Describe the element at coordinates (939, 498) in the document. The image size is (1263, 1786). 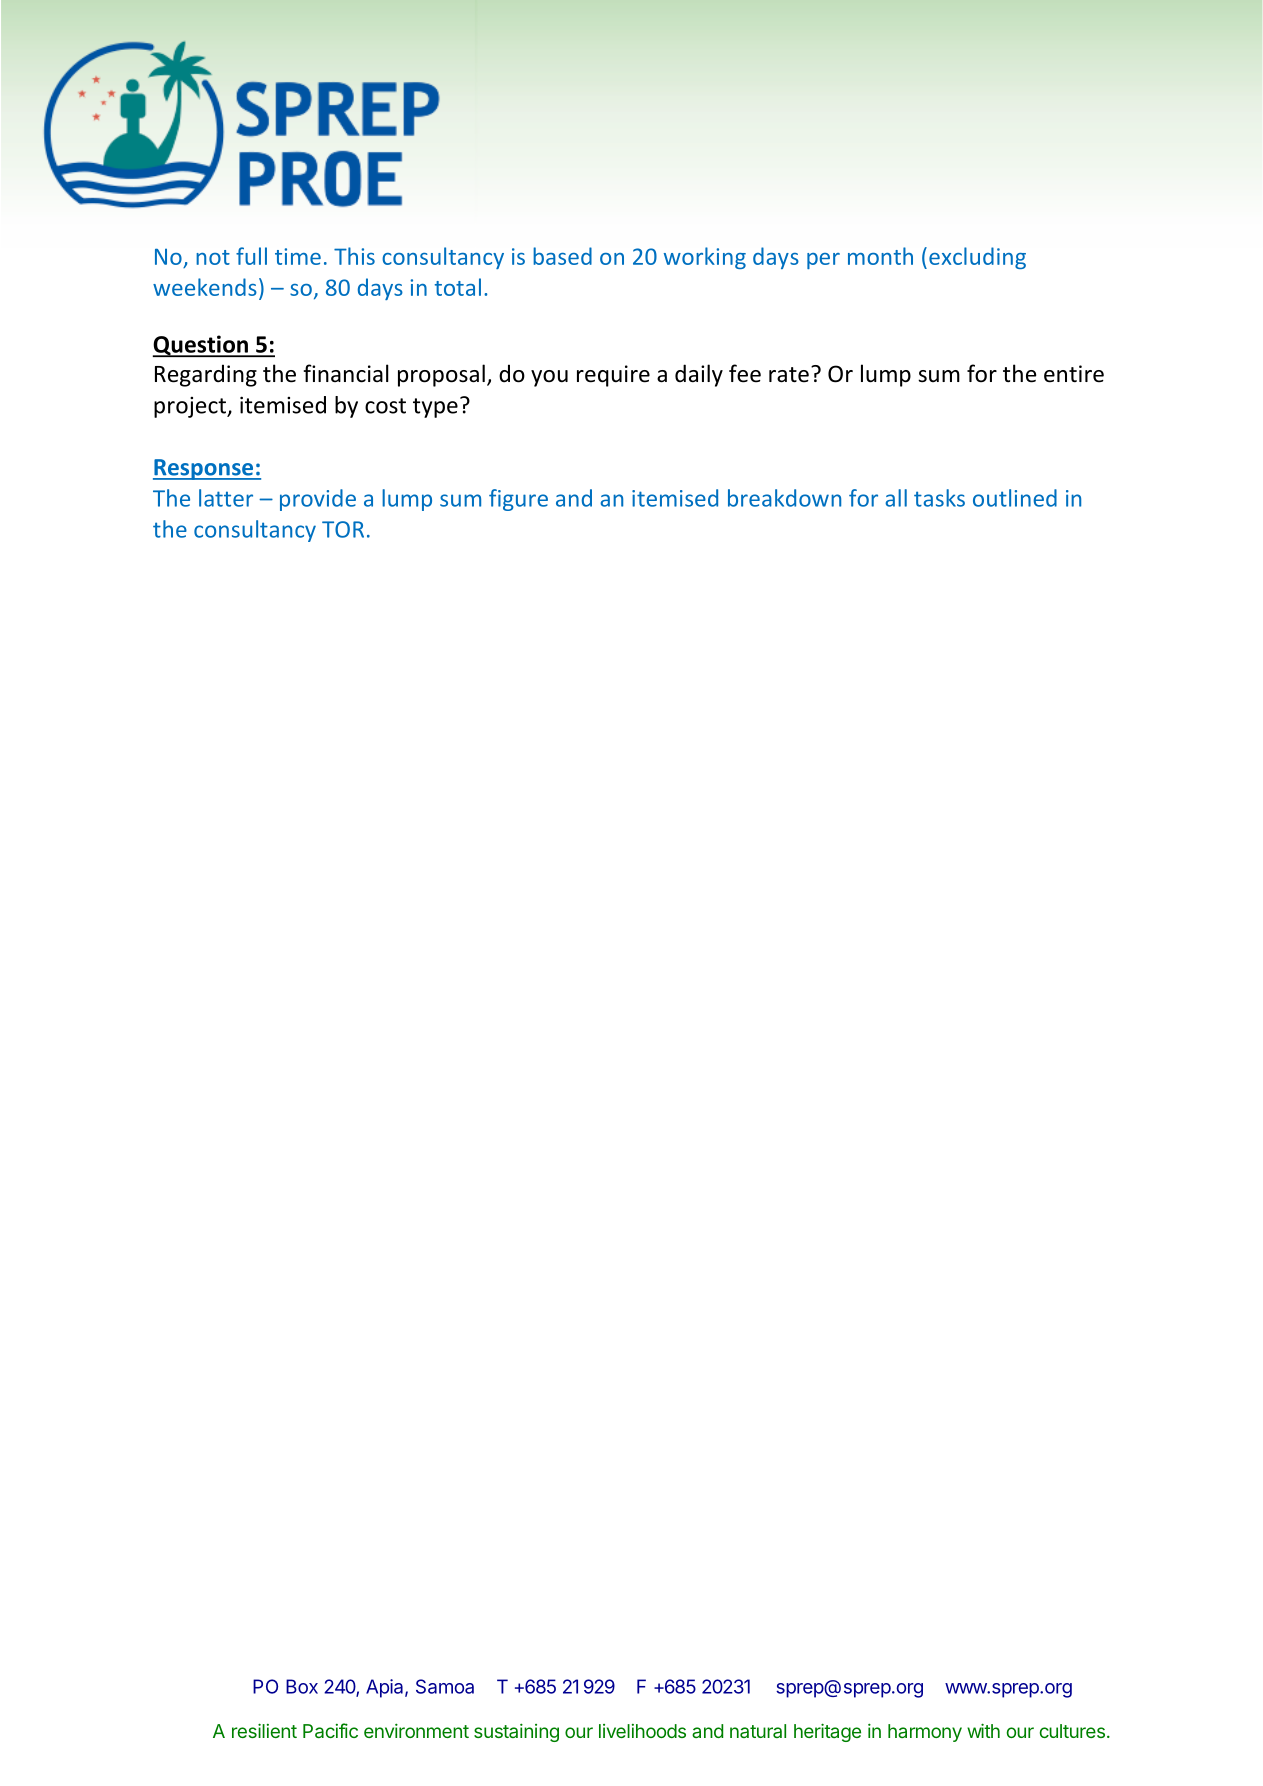
I see `tasks` at that location.
